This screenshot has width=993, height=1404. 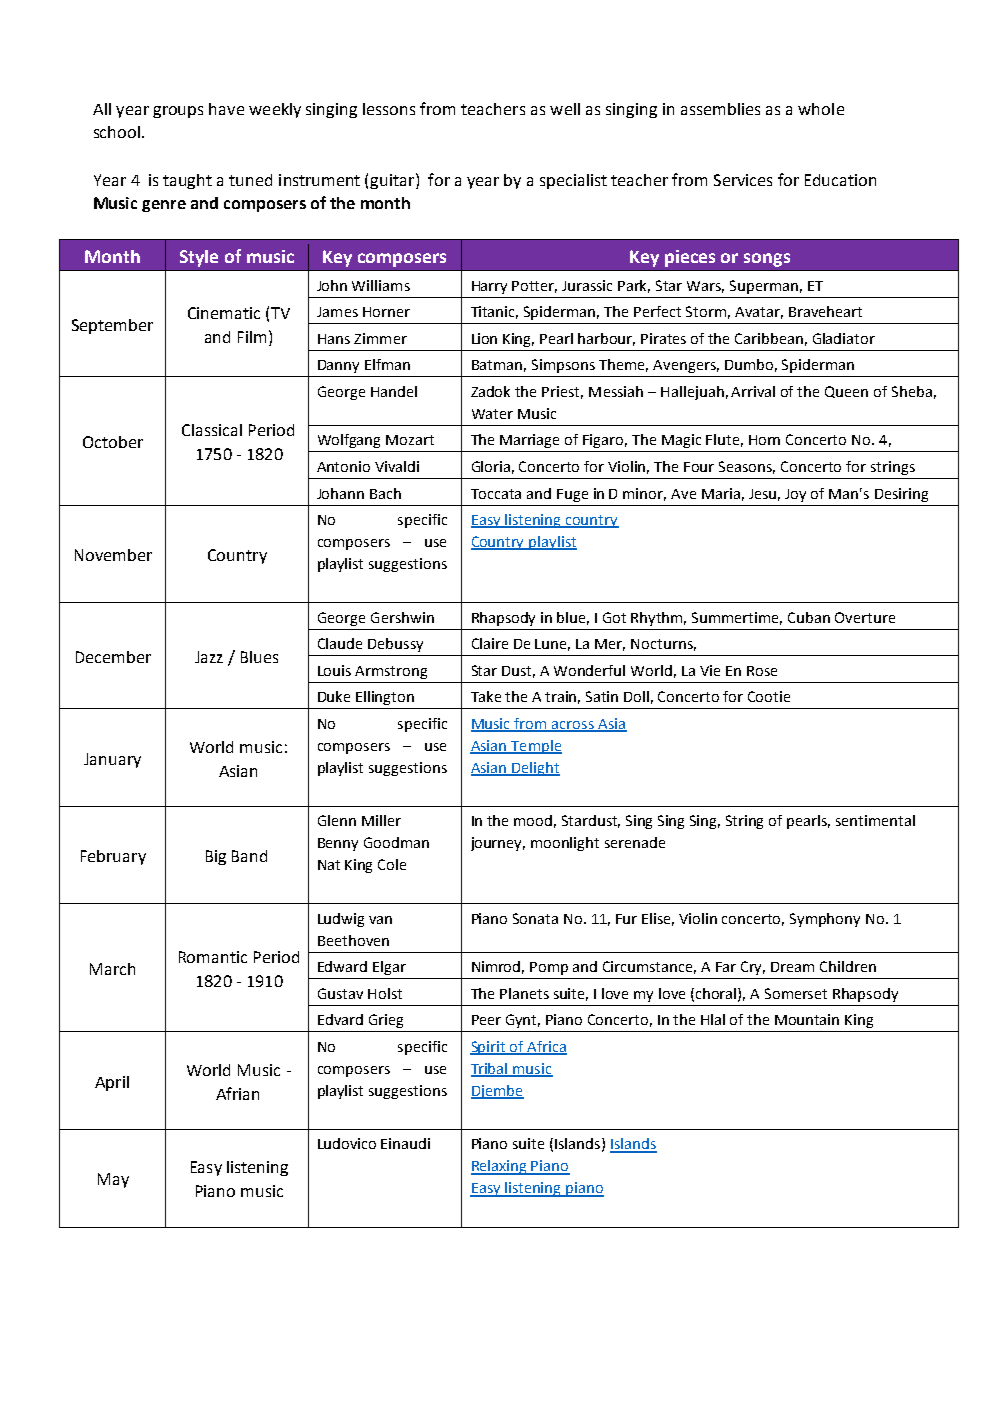 What do you see at coordinates (807, 1019) in the screenshot?
I see `Mountain` at bounding box center [807, 1019].
